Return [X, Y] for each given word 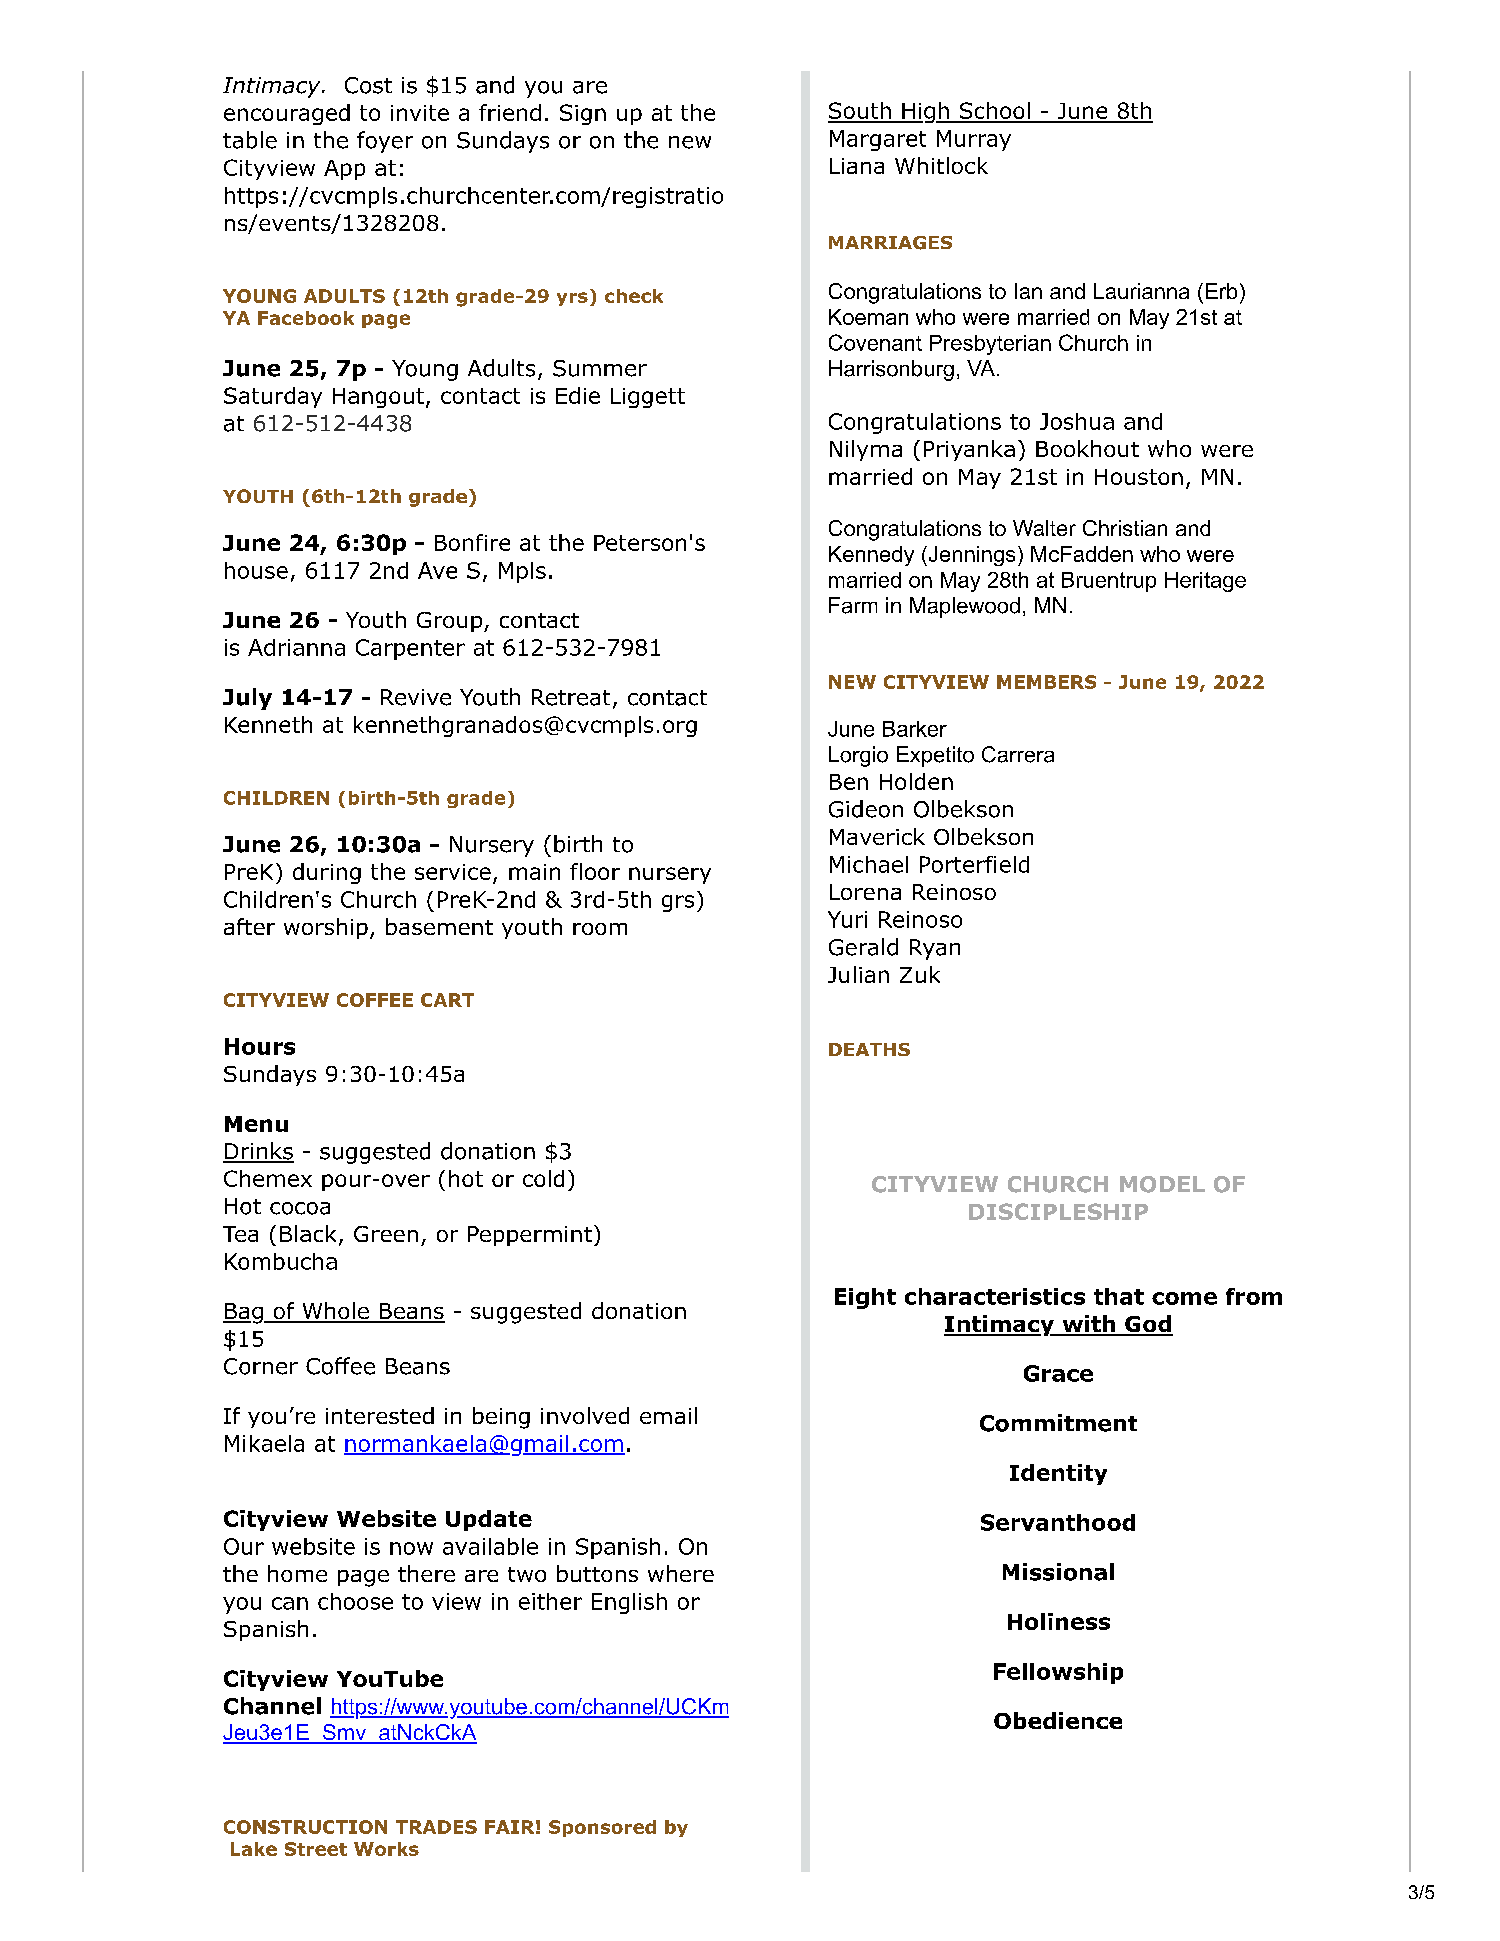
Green [386, 1234]
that [1119, 1296]
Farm [853, 605]
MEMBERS [1046, 682]
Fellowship [1058, 1673]
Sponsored [602, 1828]
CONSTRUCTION [305, 1827]
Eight [865, 1298]
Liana [857, 166]
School [994, 112]
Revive [416, 697]
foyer [385, 142]
